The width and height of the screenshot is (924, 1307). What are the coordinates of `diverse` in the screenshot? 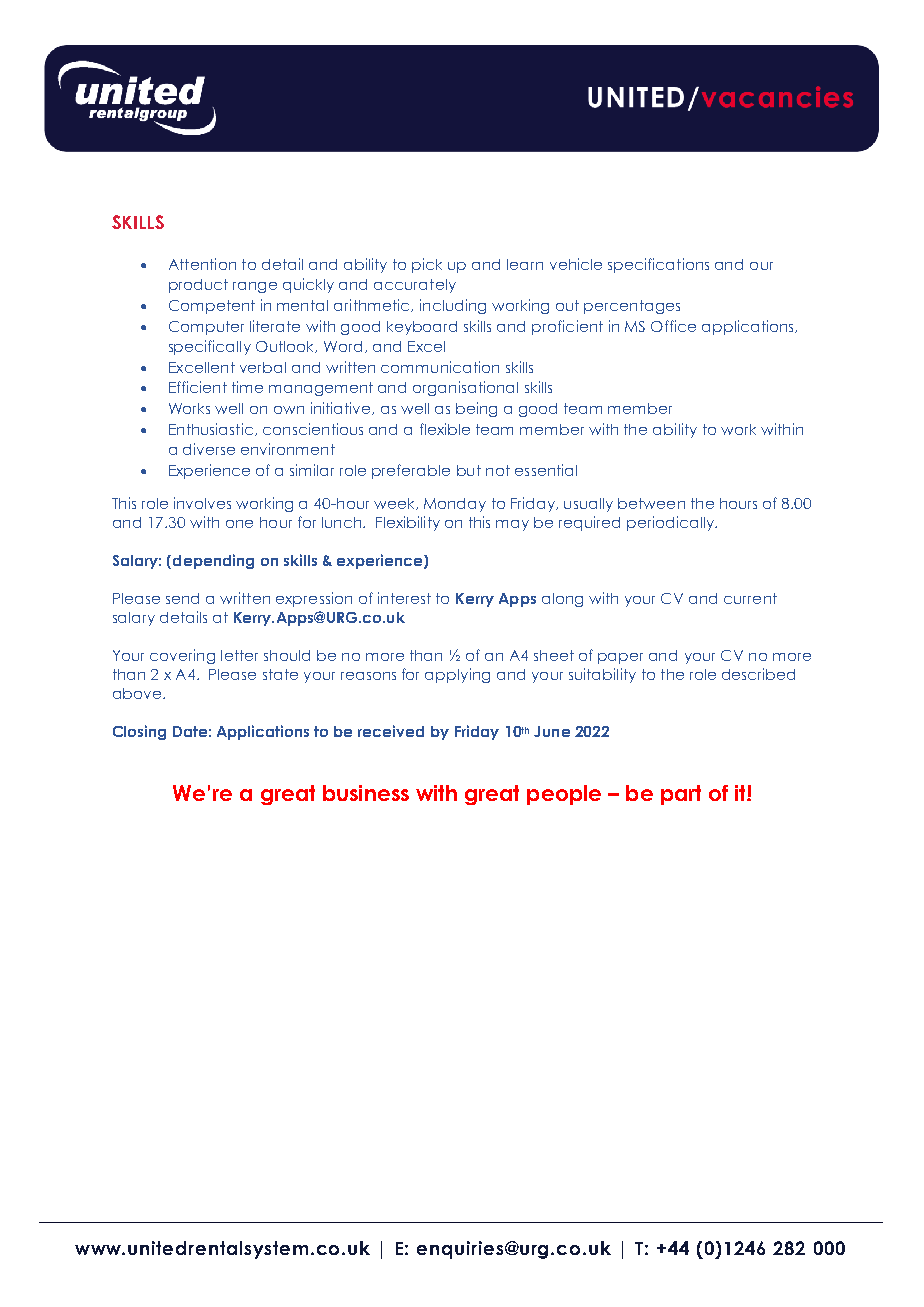 It's located at (209, 449).
